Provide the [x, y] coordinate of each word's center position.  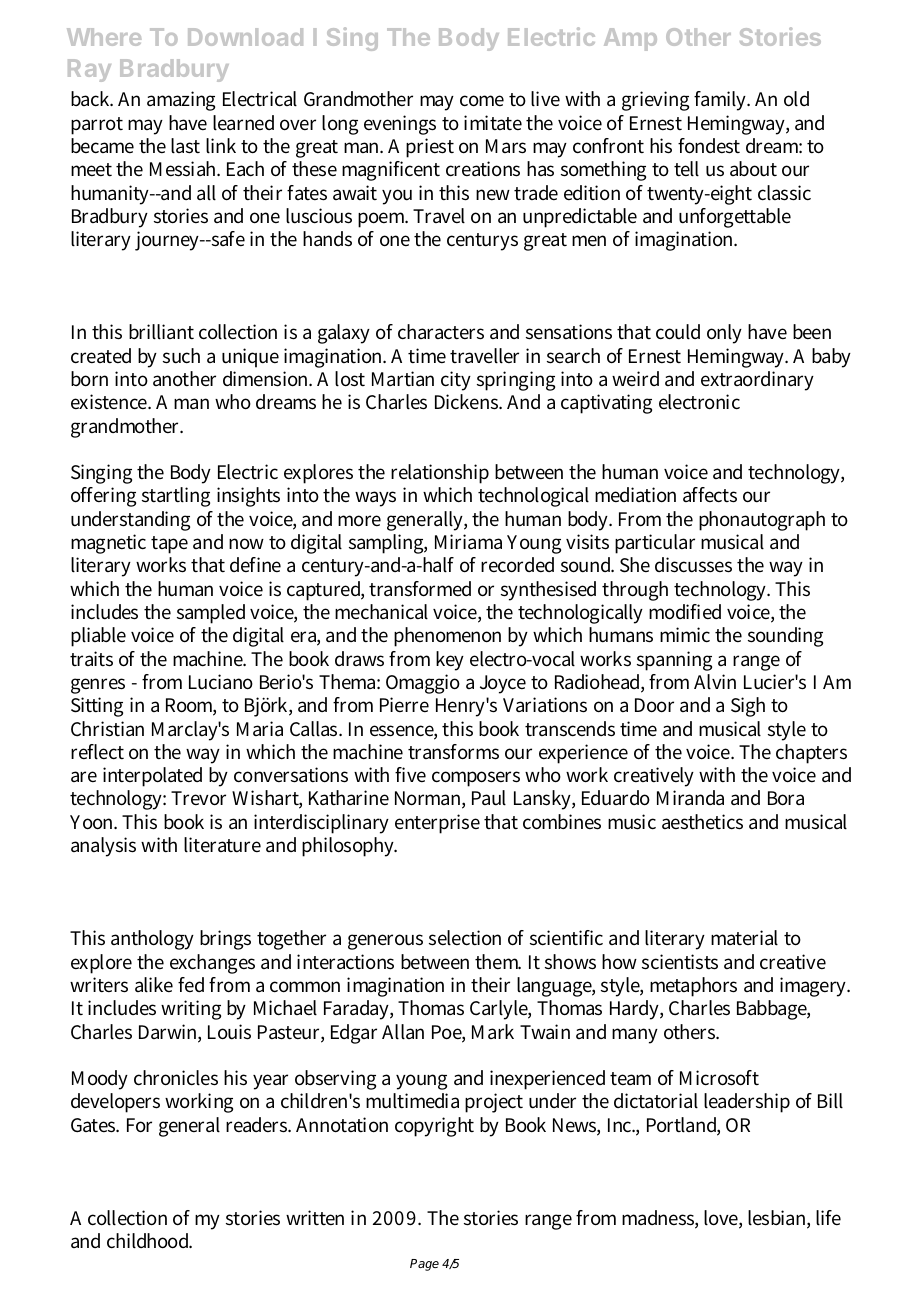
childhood [149, 1241]
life [828, 1218]
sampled [211, 614]
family [722, 101]
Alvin [715, 682]
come [482, 101]
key [450, 661]
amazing [181, 101]
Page [424, 1265]
